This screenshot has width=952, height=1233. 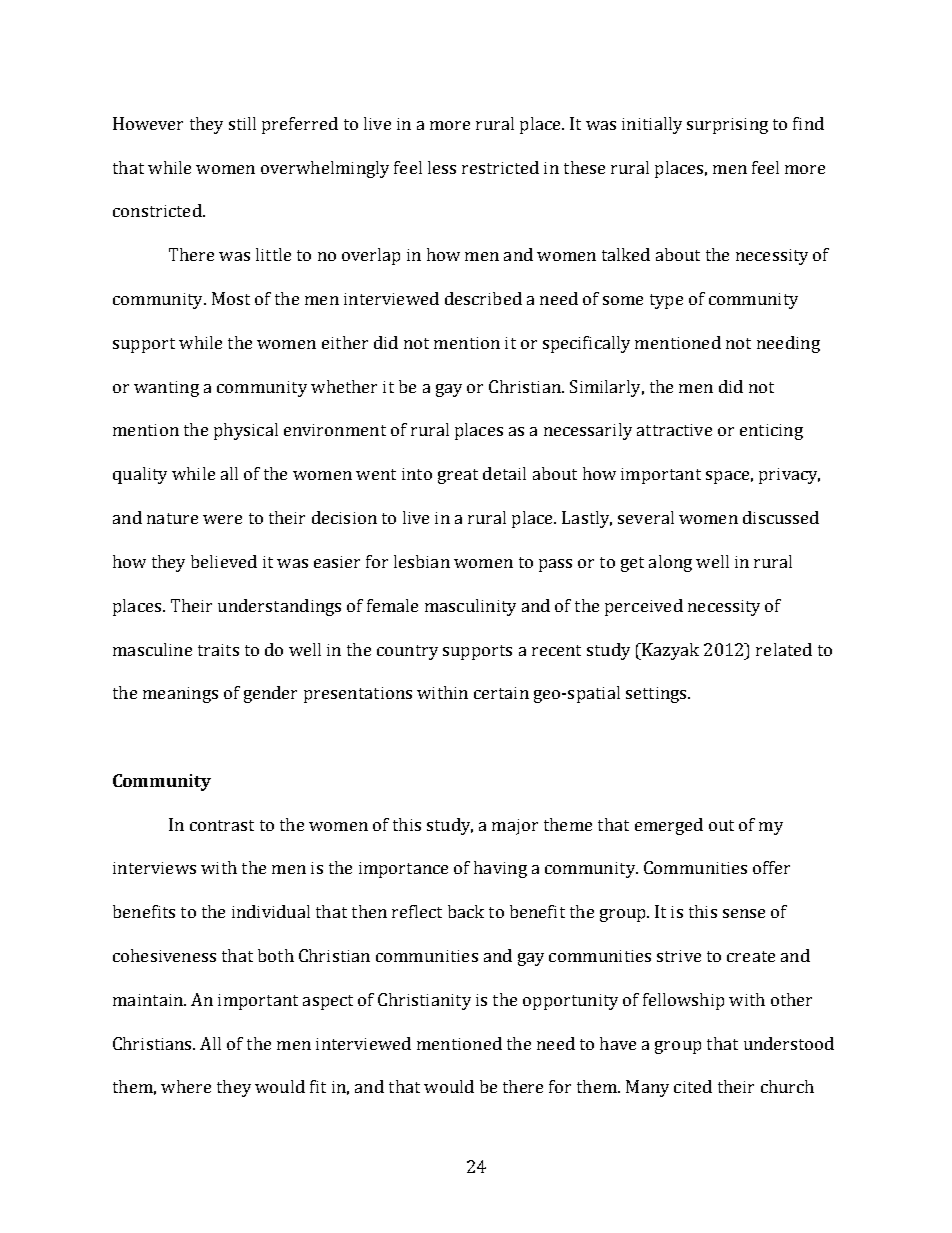 I want to click on still, so click(x=242, y=123).
